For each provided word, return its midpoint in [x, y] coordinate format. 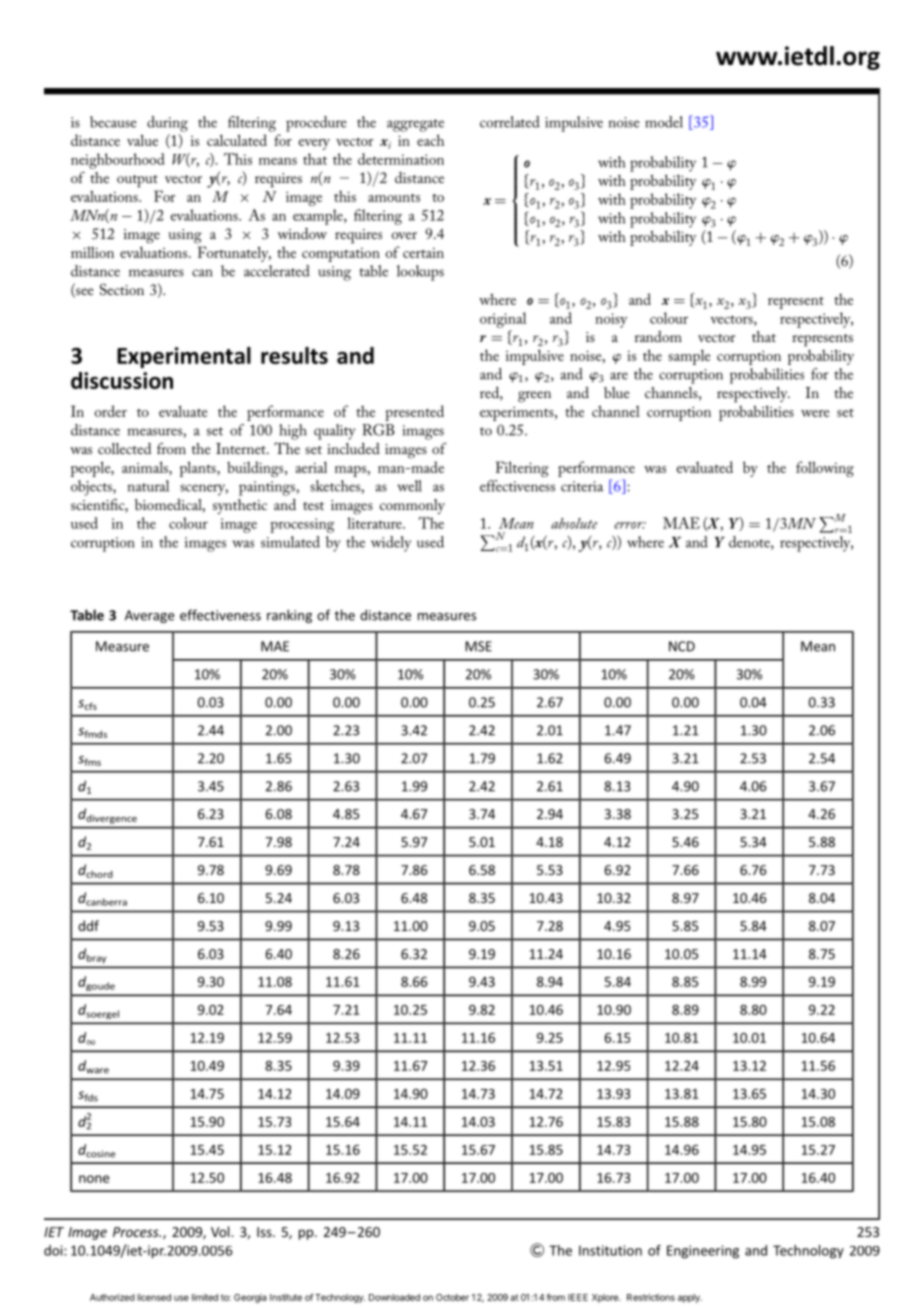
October [452, 1297]
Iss [265, 1232]
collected [124, 448]
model [664, 122]
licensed [154, 1297]
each [430, 140]
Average [149, 616]
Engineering [703, 1252]
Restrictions [651, 1297]
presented [414, 413]
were [815, 413]
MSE [478, 646]
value [142, 140]
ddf [88, 925]
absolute [574, 523]
